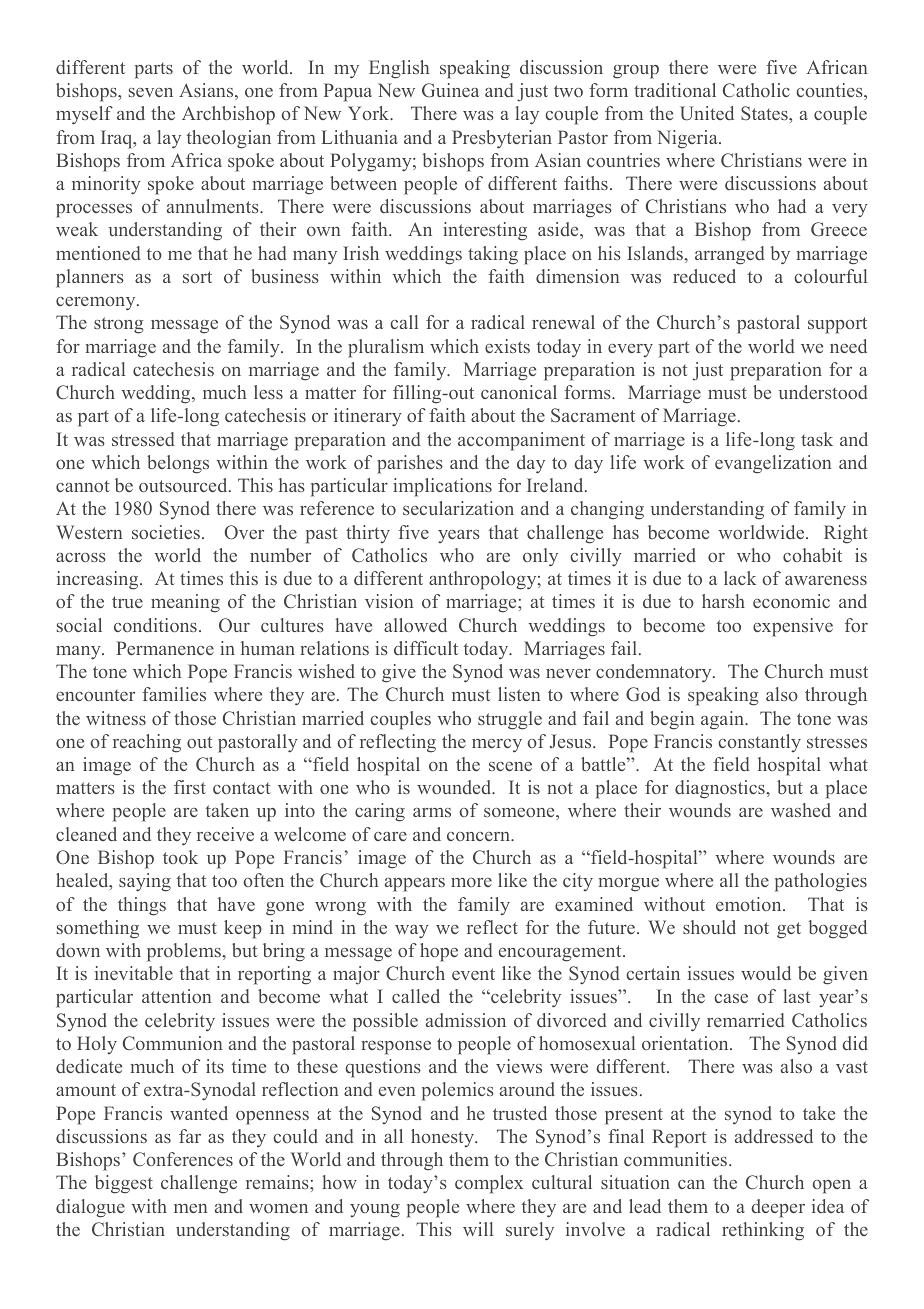 The width and height of the image is (924, 1309). Describe the element at coordinates (118, 139) in the image. I see `Iraq` at that location.
